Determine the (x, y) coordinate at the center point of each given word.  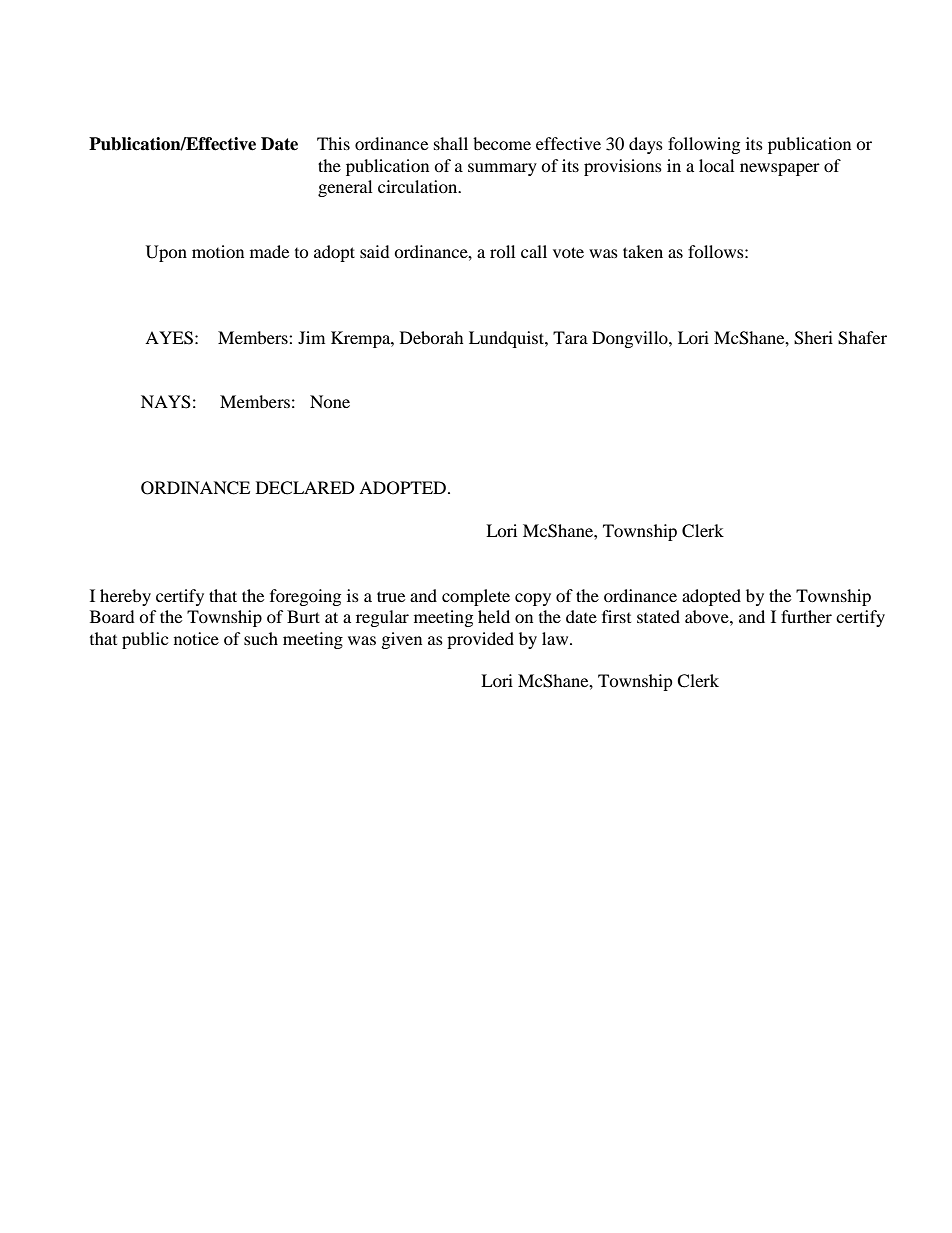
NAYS (166, 402)
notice (196, 638)
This (333, 143)
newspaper (780, 169)
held (494, 616)
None (330, 401)
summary (502, 169)
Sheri (813, 338)
